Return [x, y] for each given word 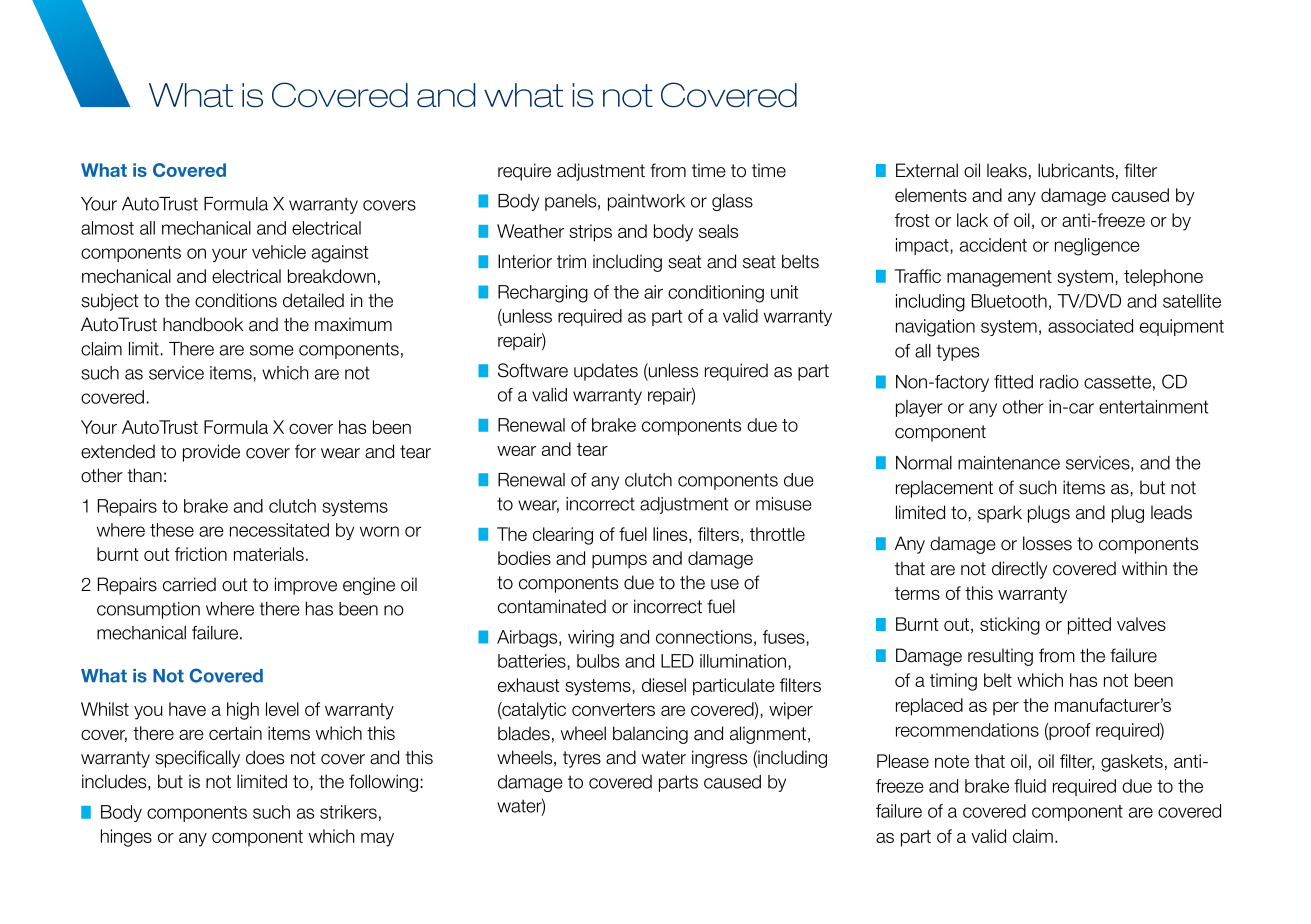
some [271, 350]
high [243, 711]
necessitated [279, 530]
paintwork [646, 202]
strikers [348, 812]
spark [1000, 514]
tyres [582, 759]
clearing [563, 536]
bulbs [598, 661]
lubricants [1076, 170]
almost [107, 228]
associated [1090, 326]
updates [606, 372]
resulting [1000, 657]
